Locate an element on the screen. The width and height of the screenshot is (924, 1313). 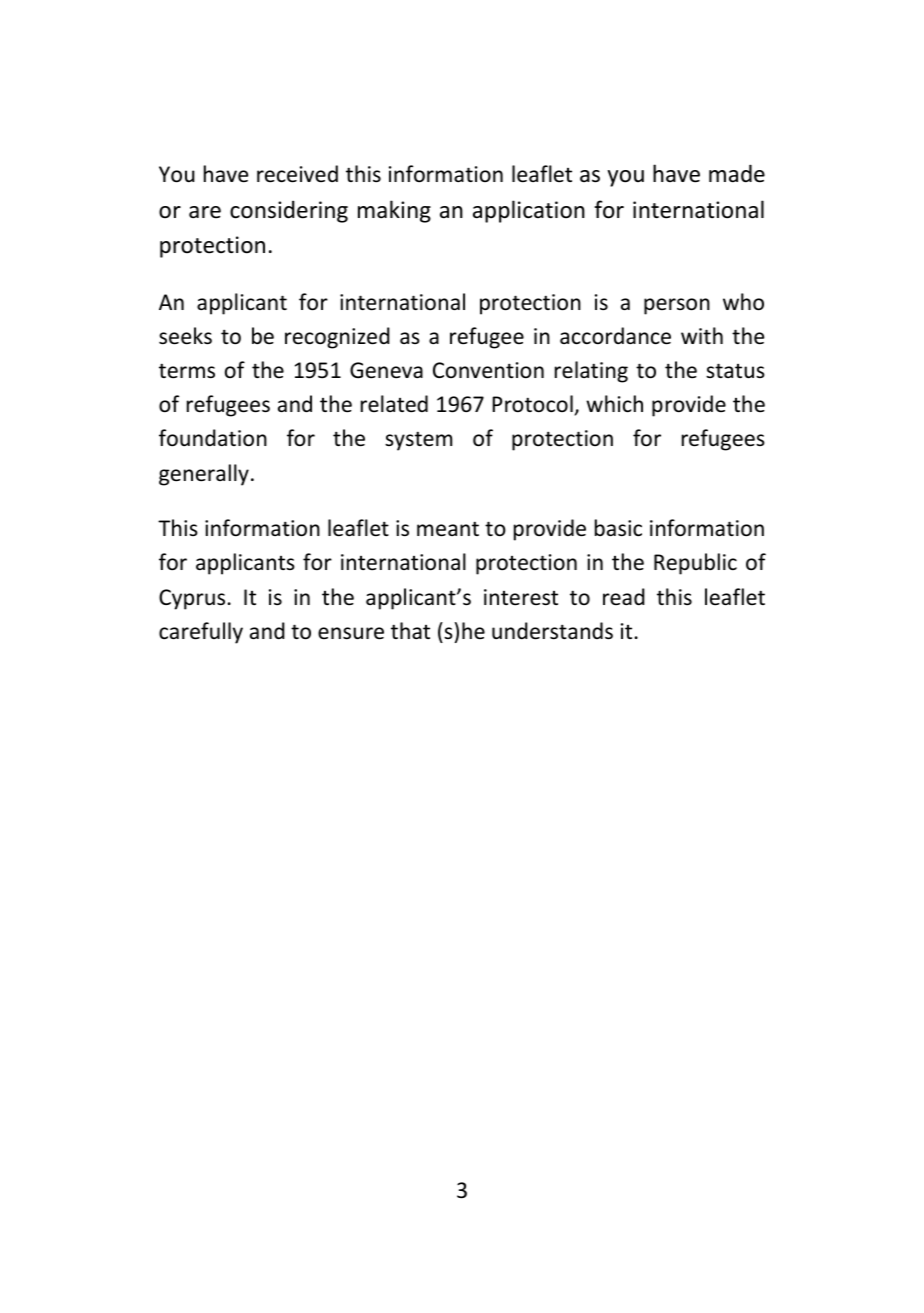
Protocol is located at coordinates (532, 404).
